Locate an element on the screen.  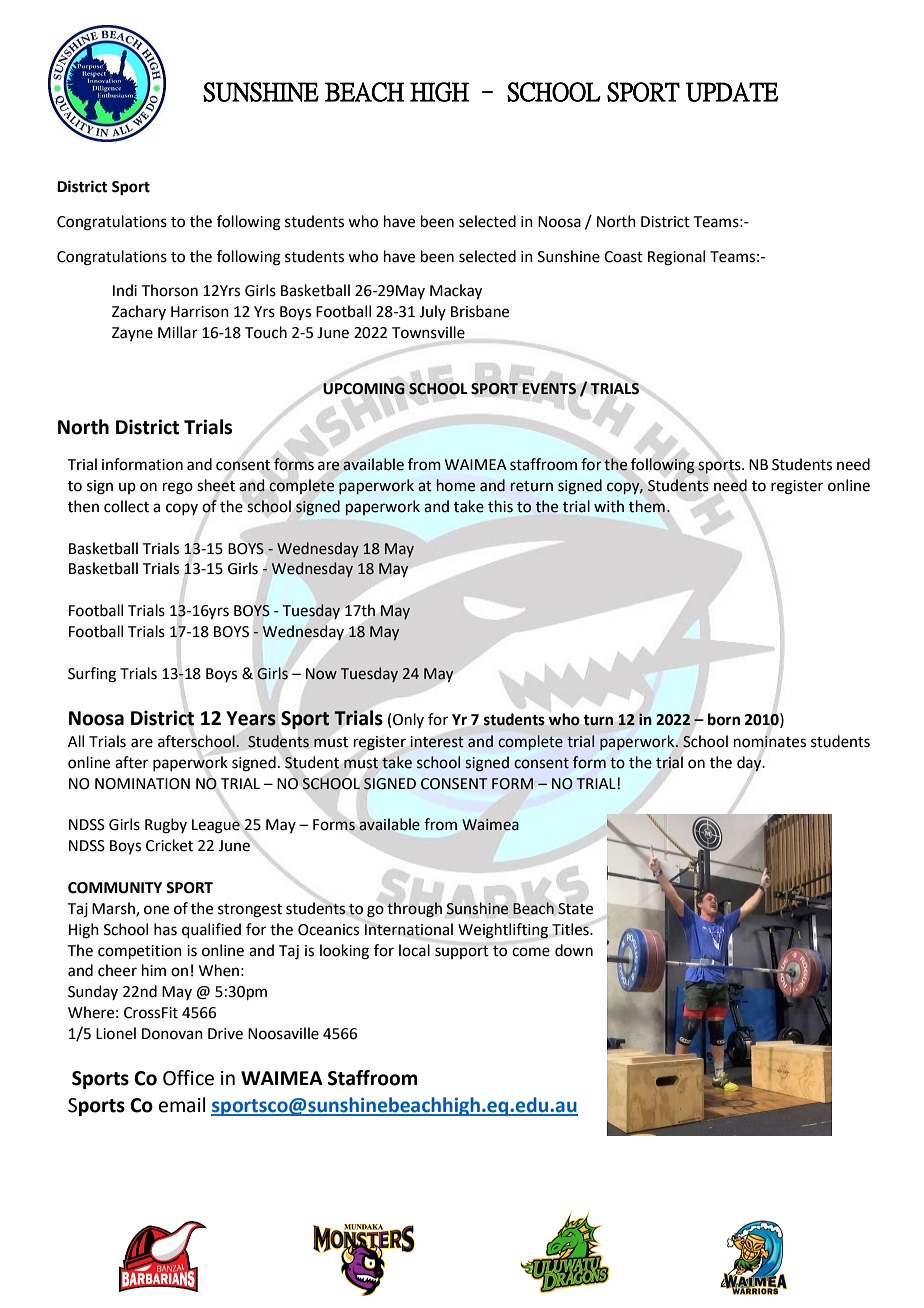
Regional is located at coordinates (676, 258).
